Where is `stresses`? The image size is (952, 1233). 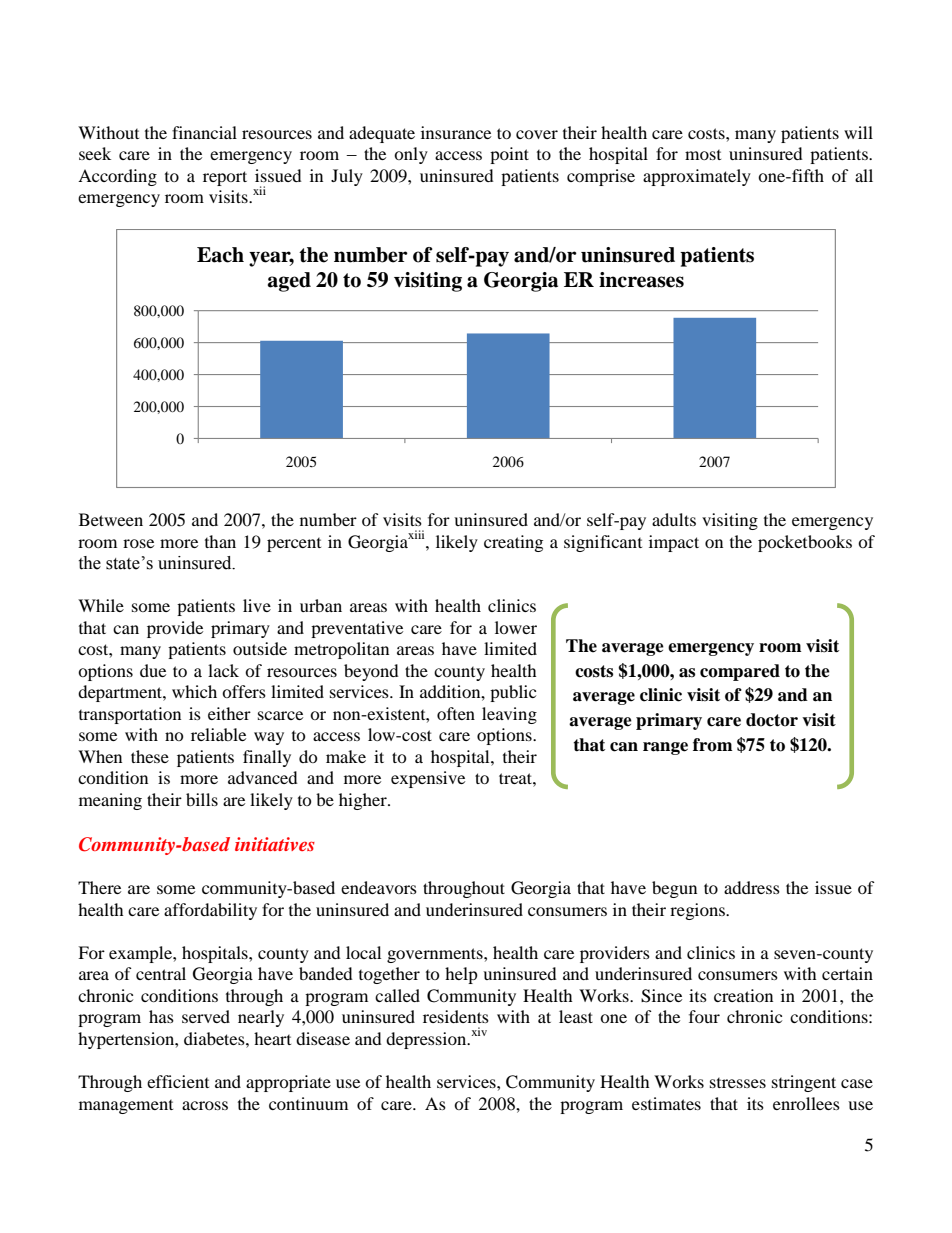
stresses is located at coordinates (738, 1083).
